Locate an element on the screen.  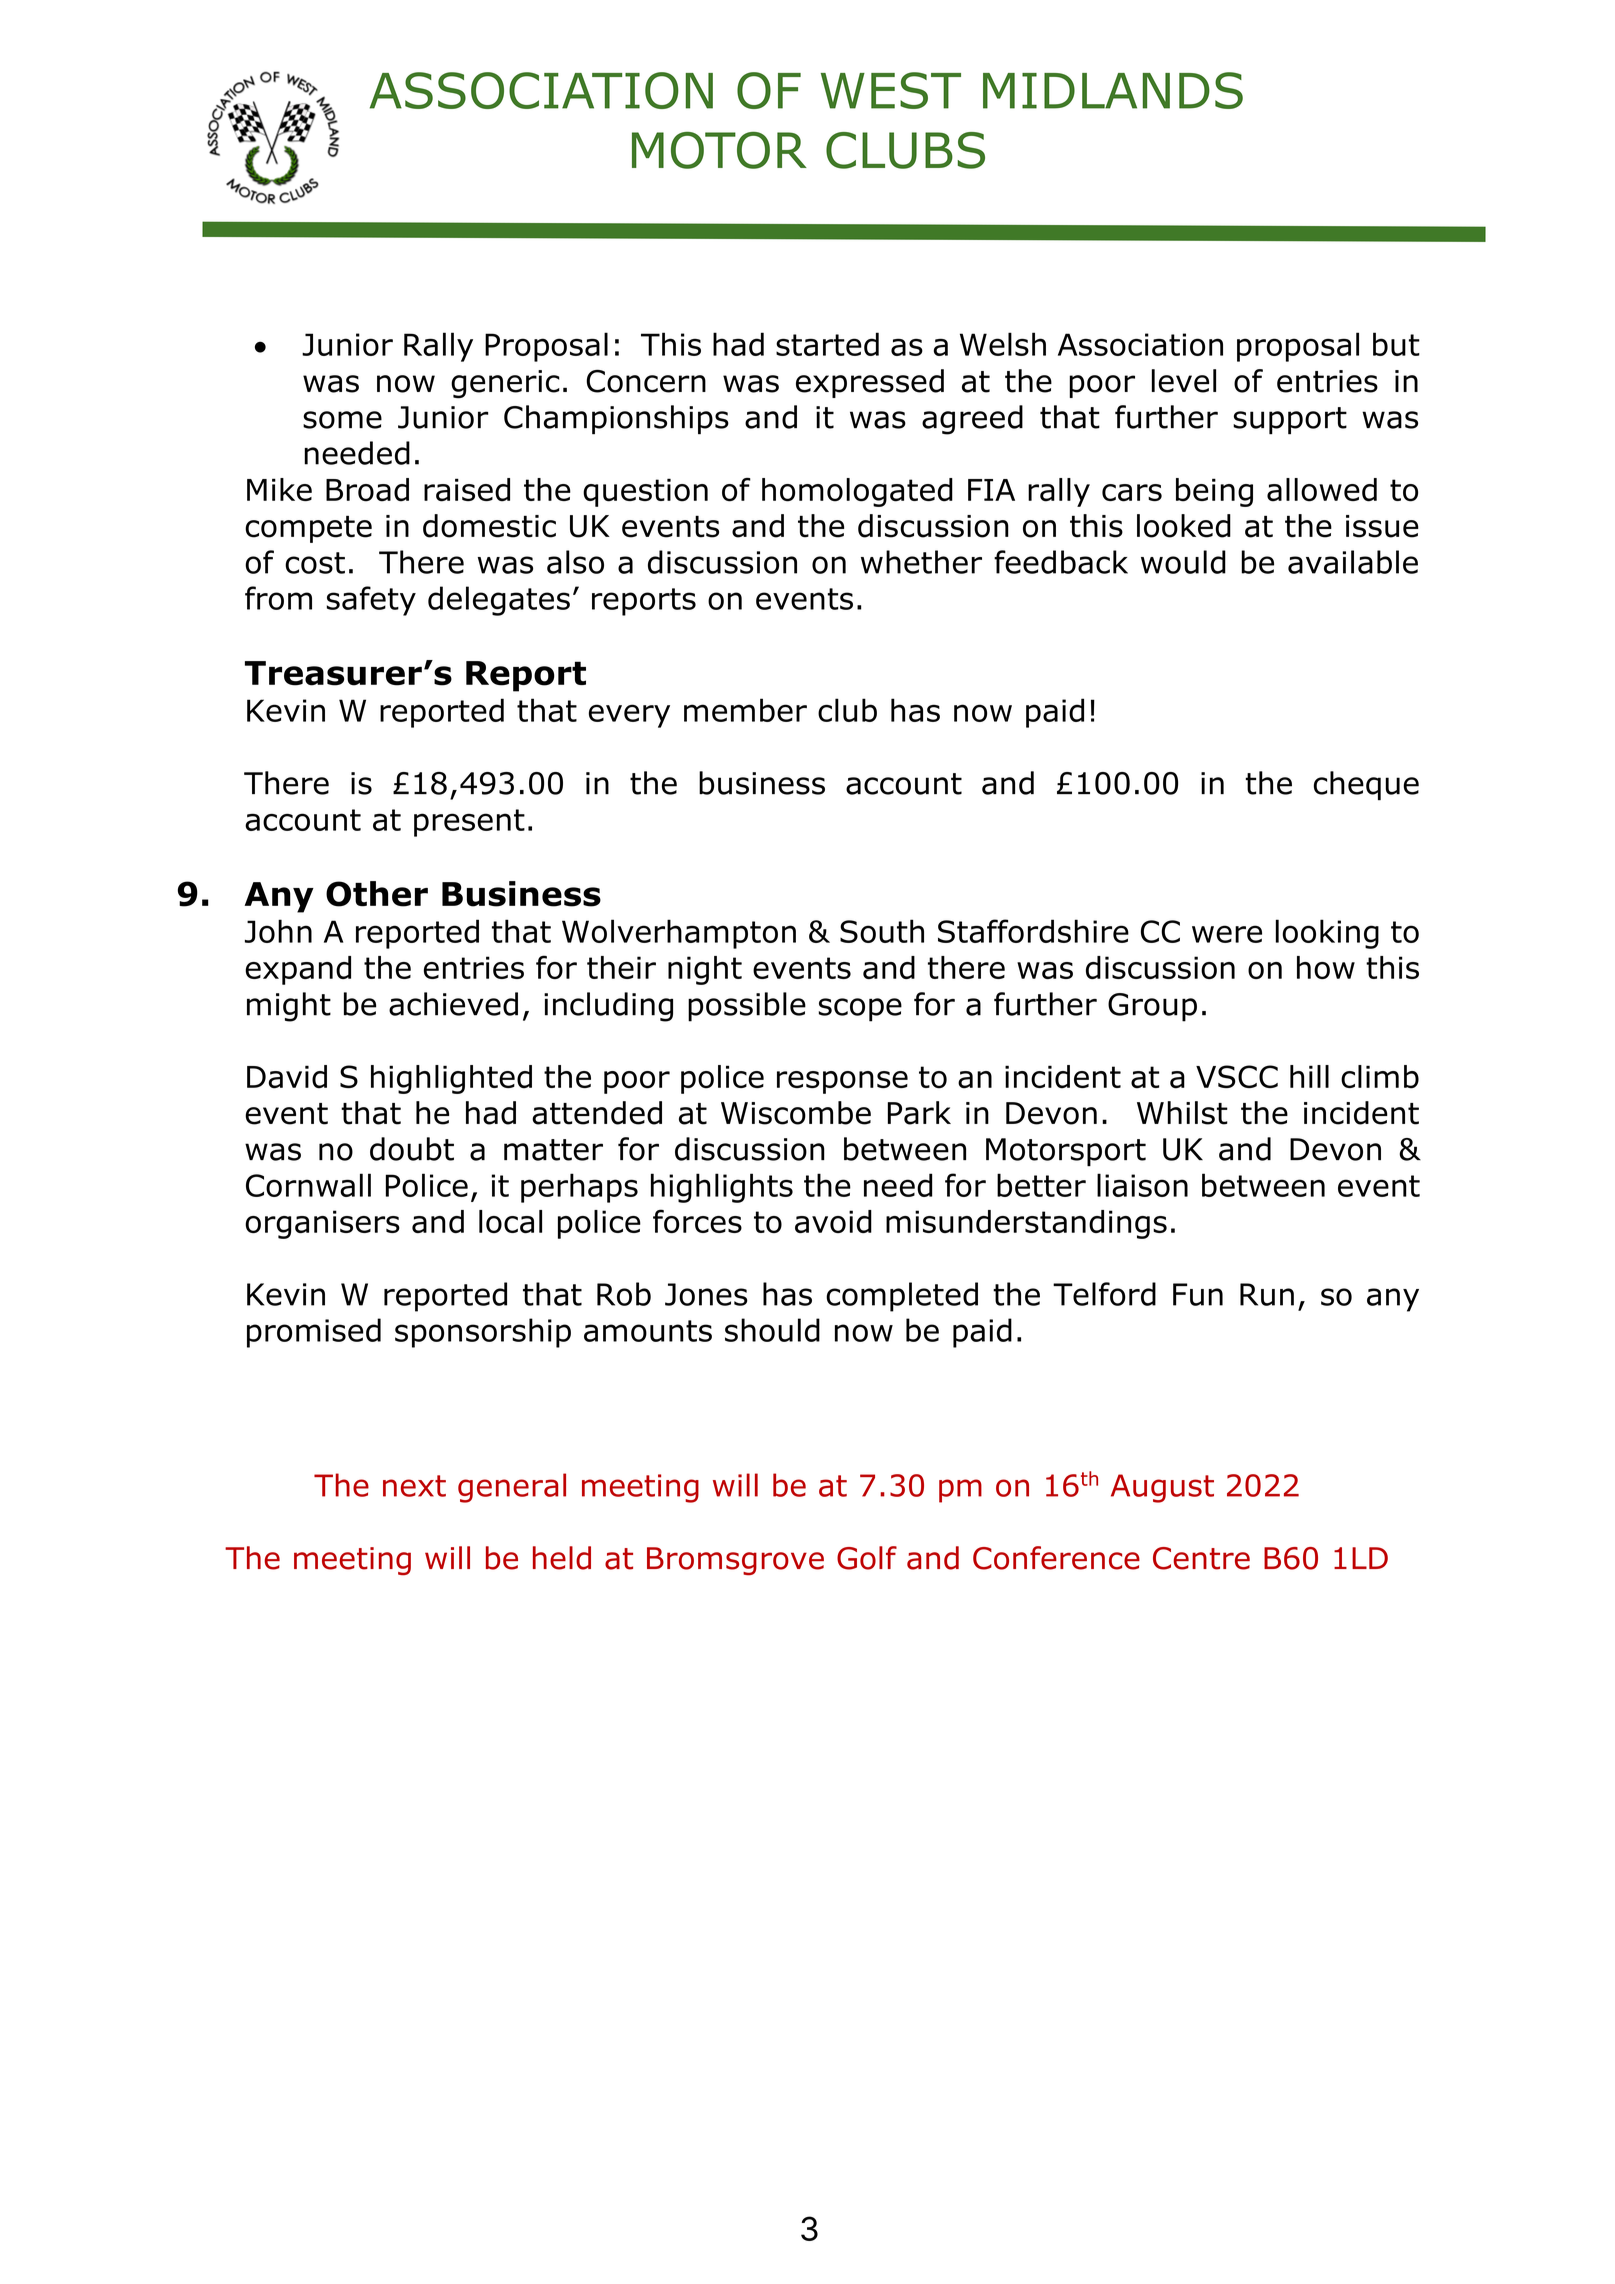
present is located at coordinates (469, 823).
